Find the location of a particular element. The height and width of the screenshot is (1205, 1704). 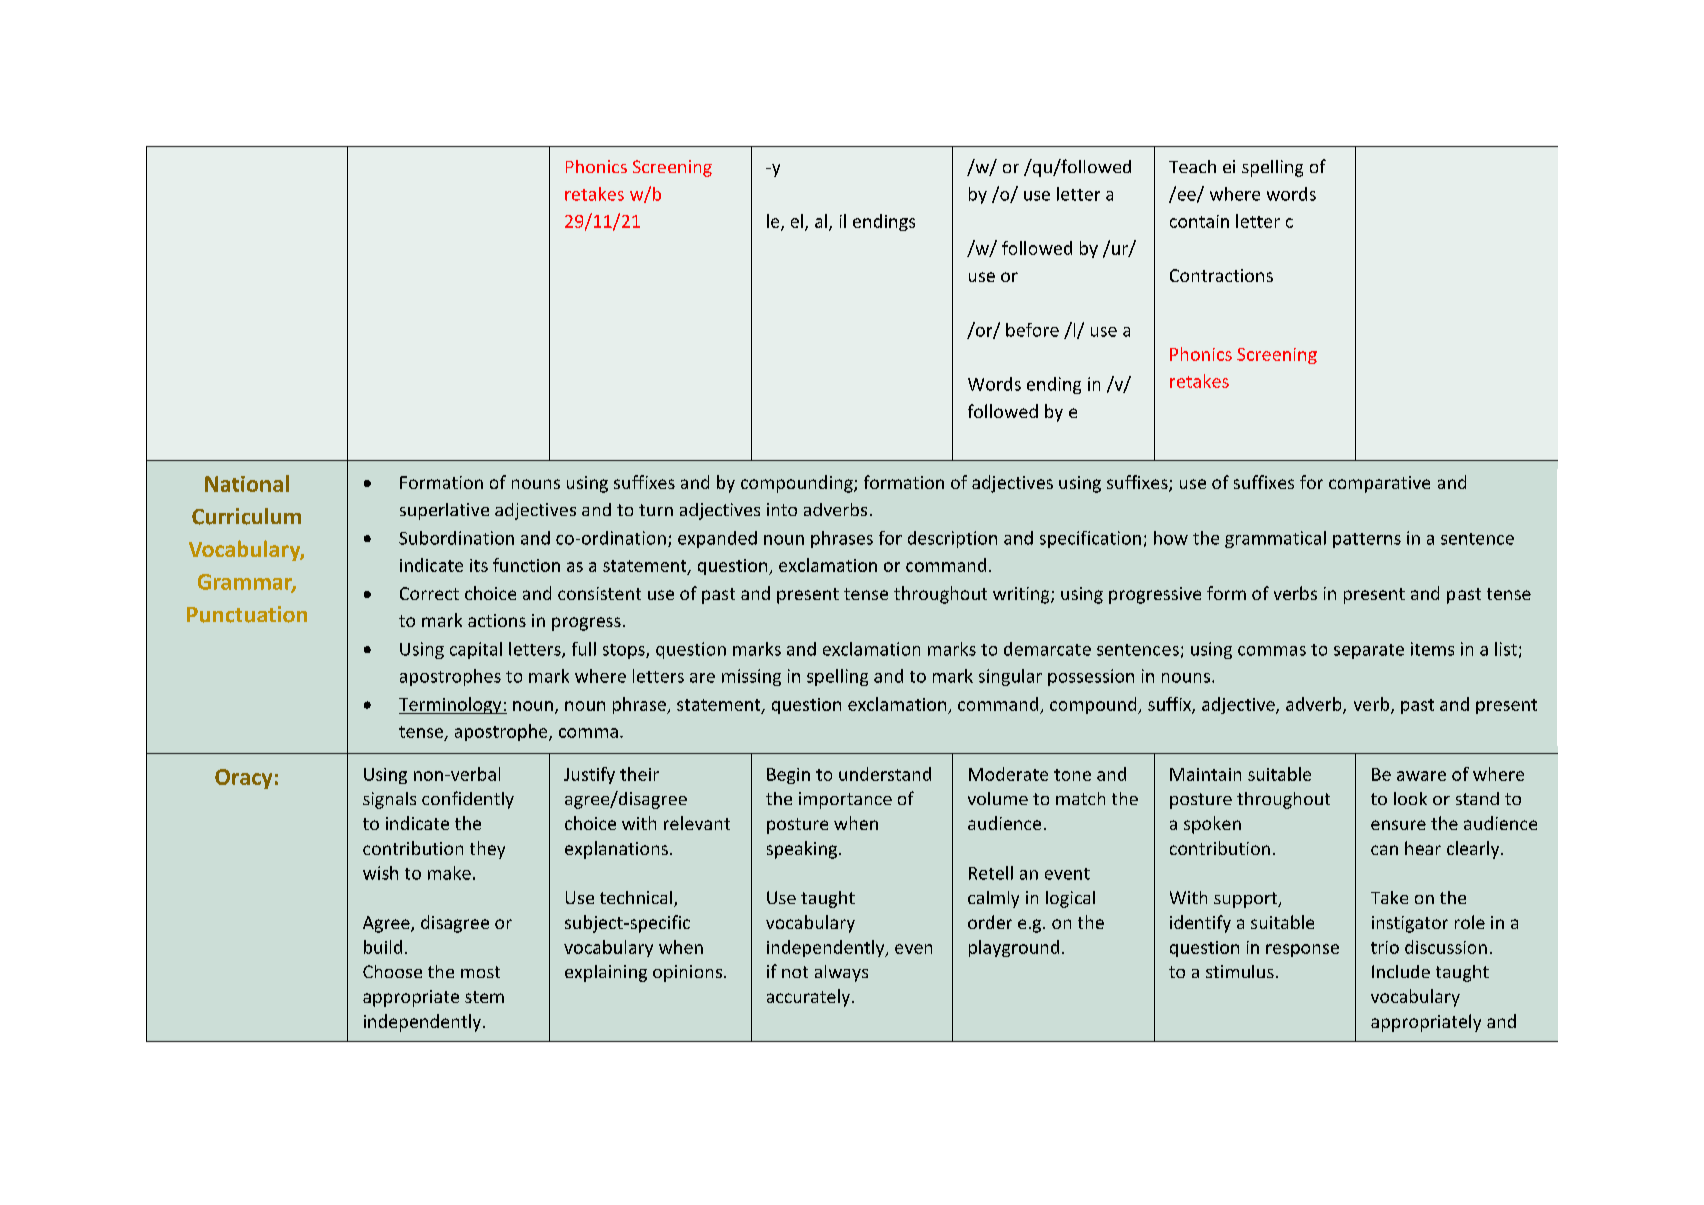

Teach is located at coordinates (1192, 166).
